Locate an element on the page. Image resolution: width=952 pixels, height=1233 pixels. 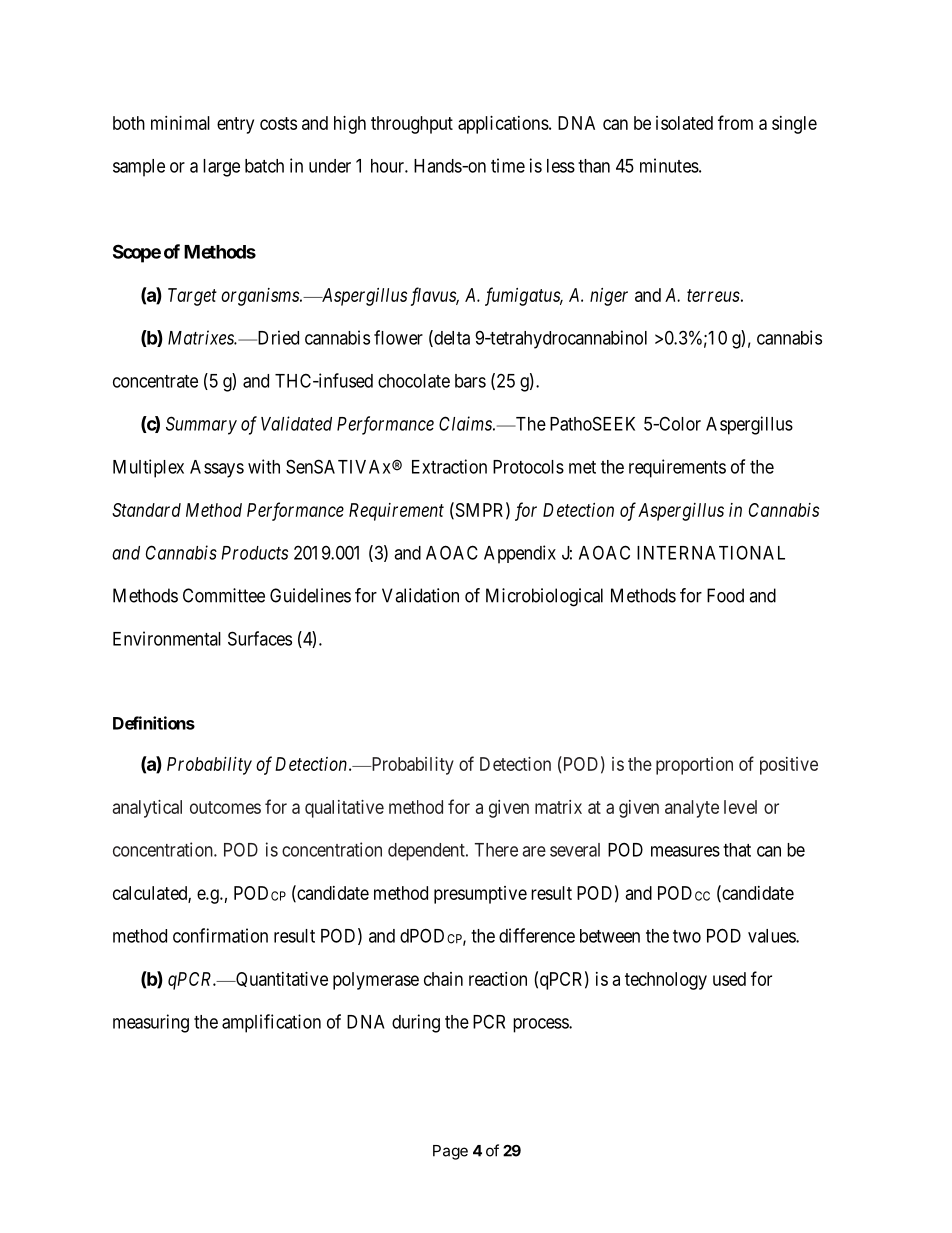
from is located at coordinates (735, 122).
